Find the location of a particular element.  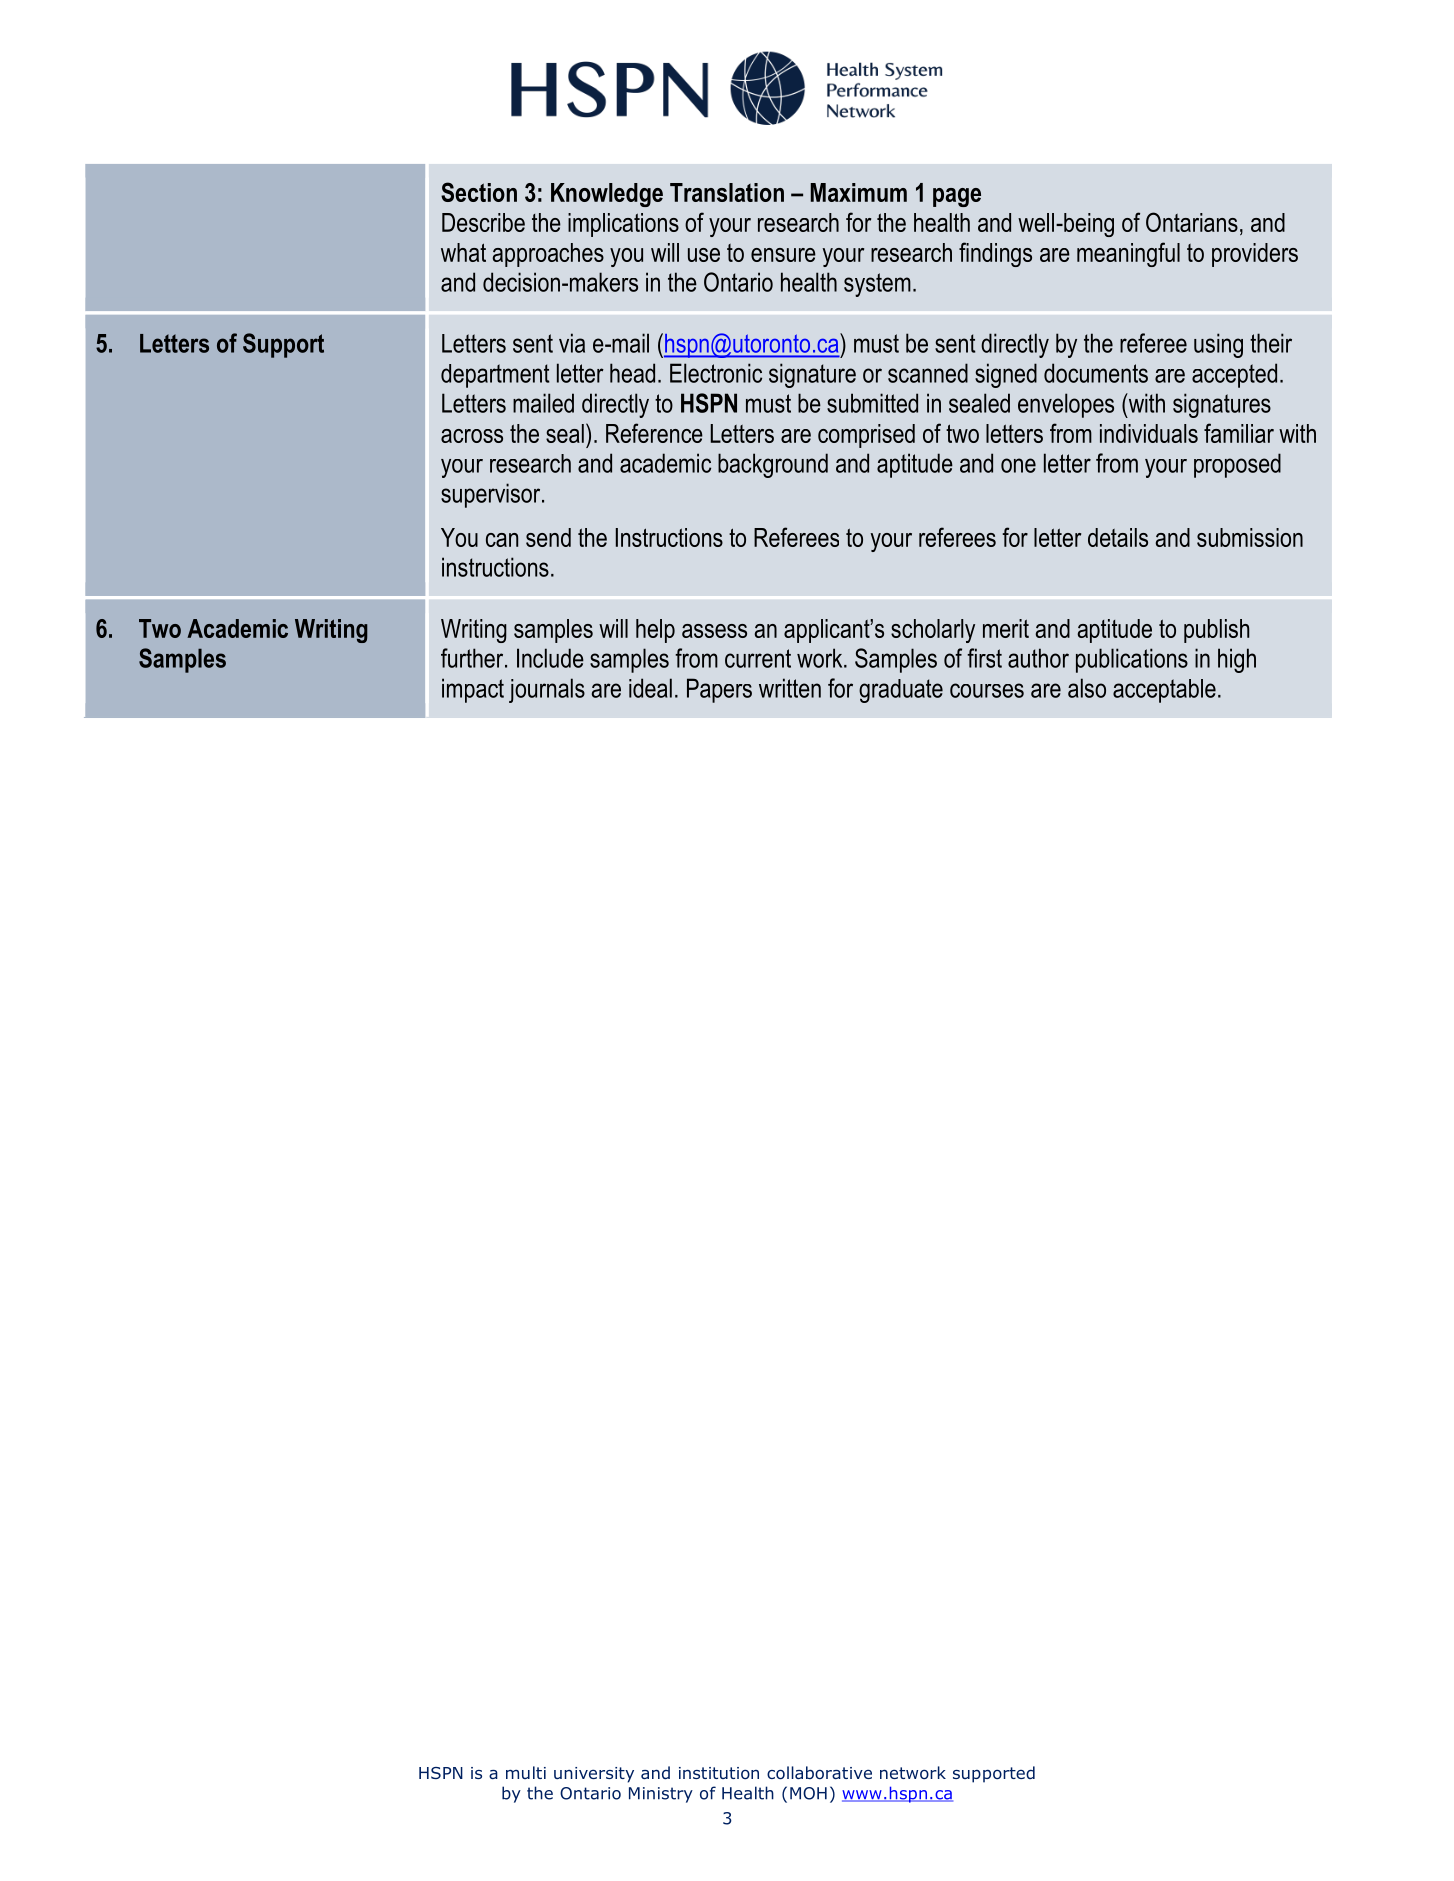

MOH is located at coordinates (808, 1793).
